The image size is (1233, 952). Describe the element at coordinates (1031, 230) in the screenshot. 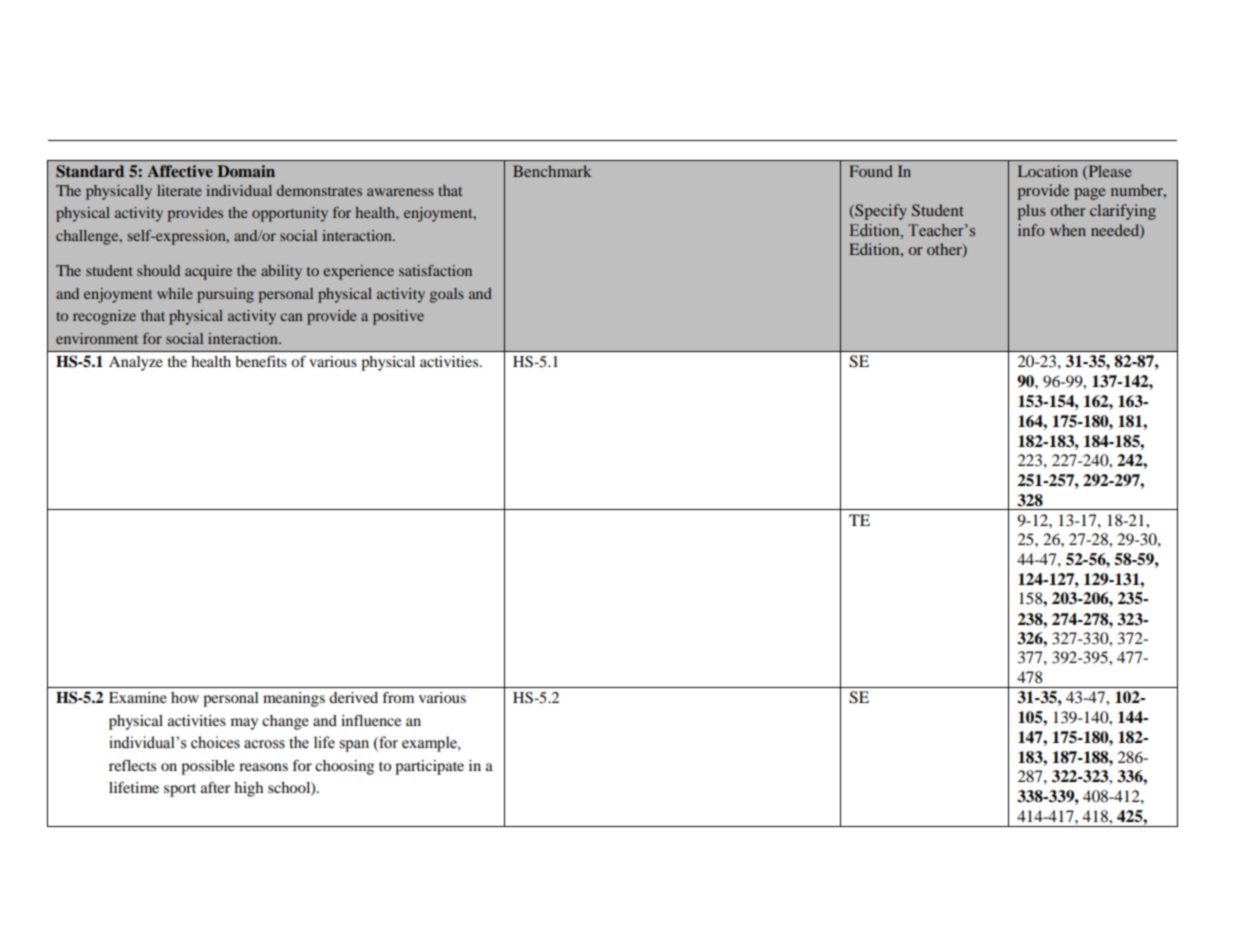

I see `info` at that location.
